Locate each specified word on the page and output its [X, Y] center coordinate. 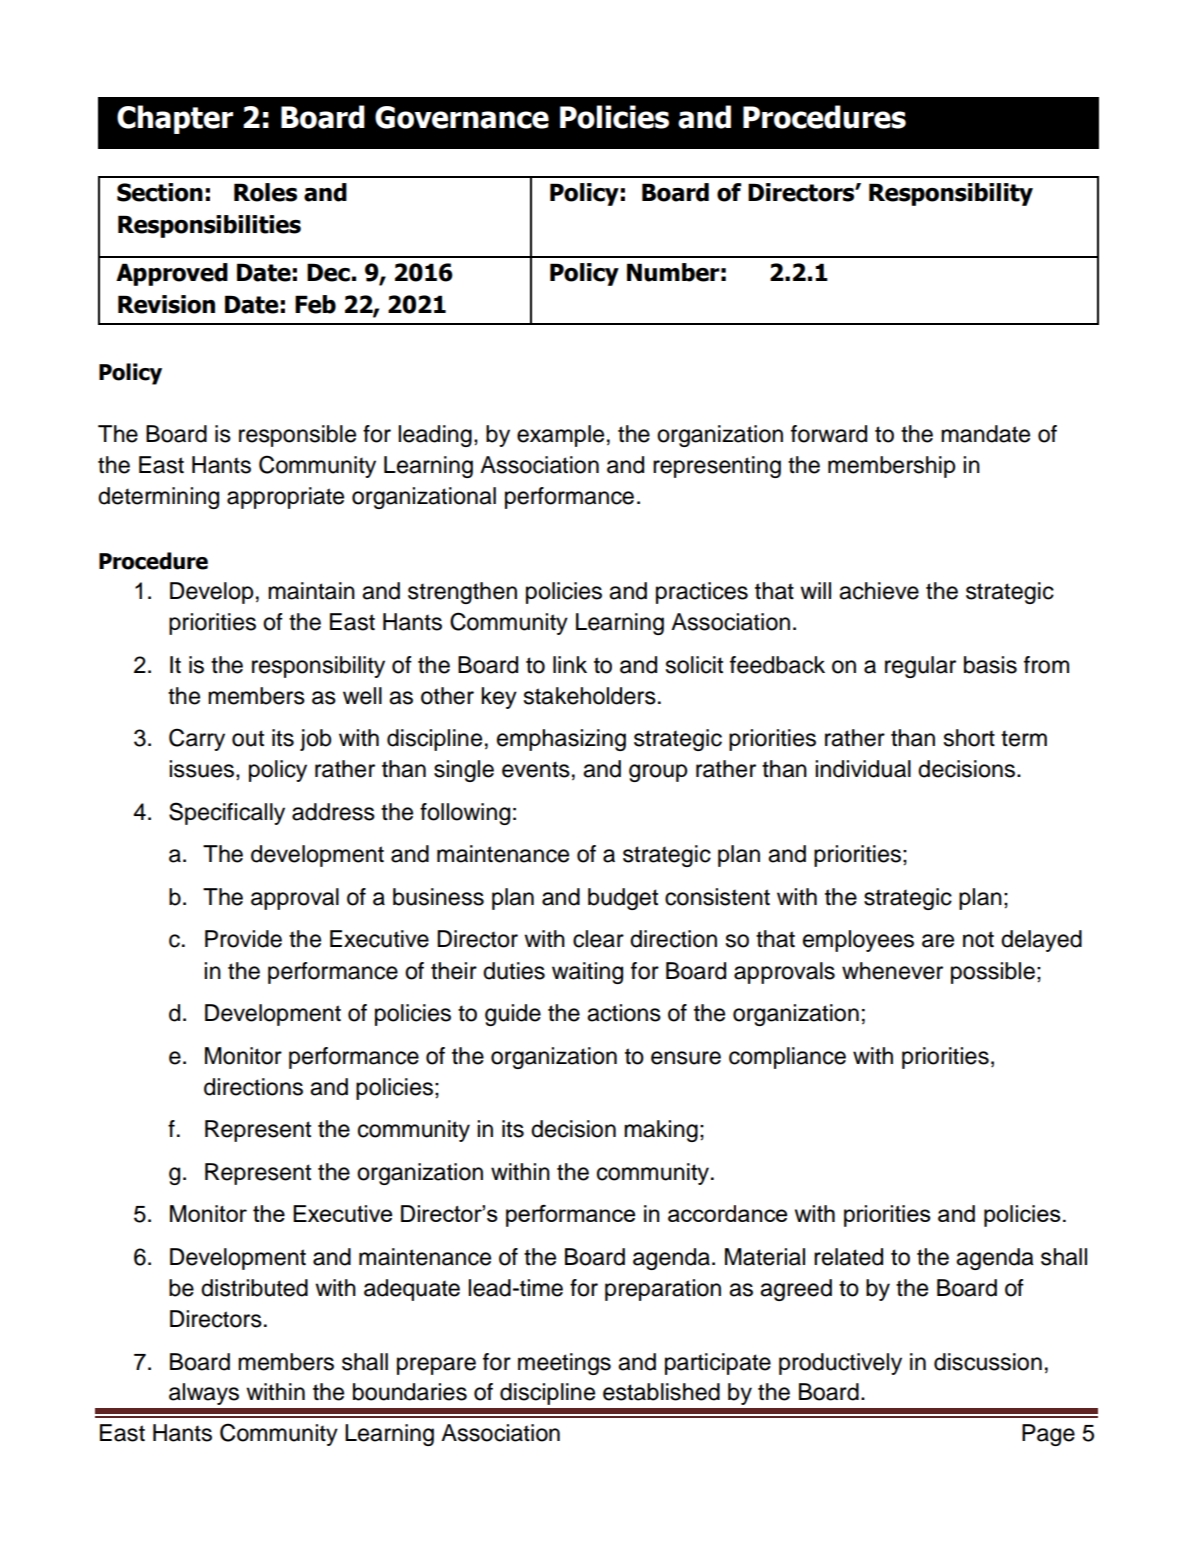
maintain [311, 591]
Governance [462, 117]
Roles [265, 192]
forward [829, 434]
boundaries [410, 1392]
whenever [892, 971]
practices [702, 593]
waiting [587, 973]
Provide [243, 939]
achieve [879, 591]
